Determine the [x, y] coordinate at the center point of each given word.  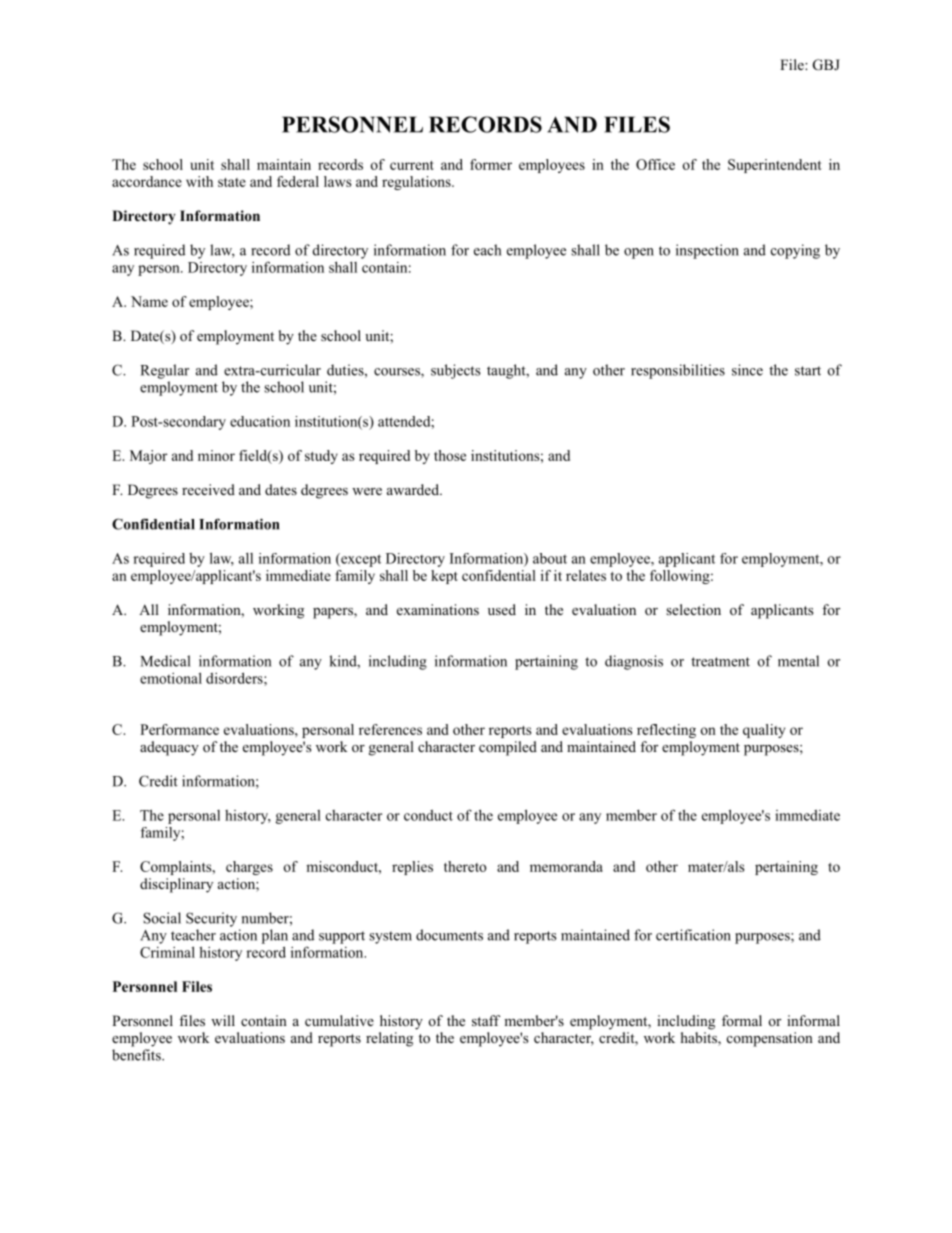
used [502, 609]
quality [764, 731]
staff [486, 1020]
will [223, 1020]
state [232, 182]
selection [693, 610]
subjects [456, 371]
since [747, 370]
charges [249, 868]
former [491, 164]
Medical [165, 661]
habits [700, 1039]
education [260, 421]
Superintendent [775, 166]
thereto [465, 866]
